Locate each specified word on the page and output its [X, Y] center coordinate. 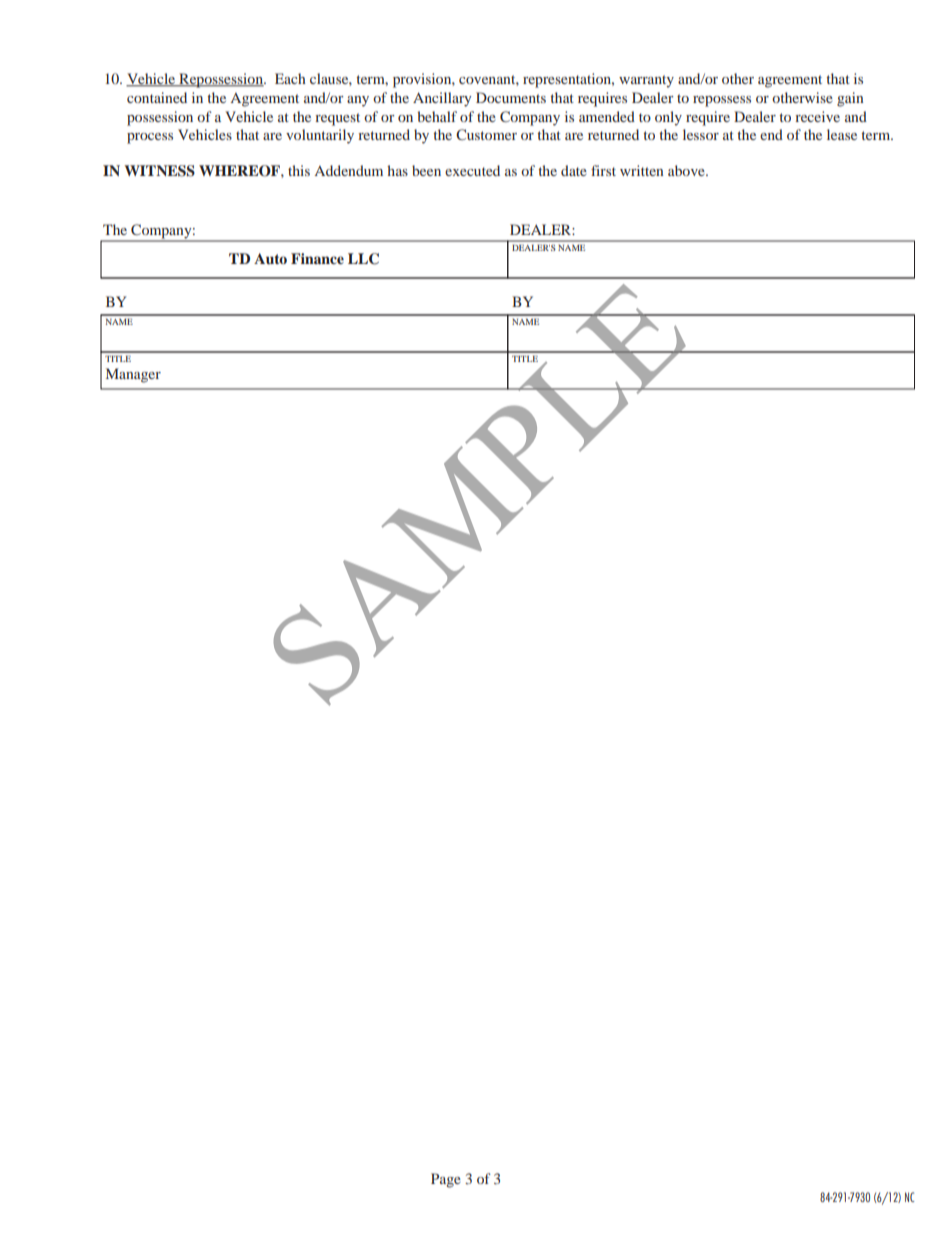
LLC [363, 259]
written [642, 170]
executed [472, 170]
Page [446, 1180]
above [687, 170]
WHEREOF [240, 171]
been [426, 170]
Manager [133, 375]
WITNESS [159, 171]
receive [817, 116]
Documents [511, 97]
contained [157, 97]
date [574, 170]
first [603, 170]
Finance [317, 258]
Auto [270, 258]
